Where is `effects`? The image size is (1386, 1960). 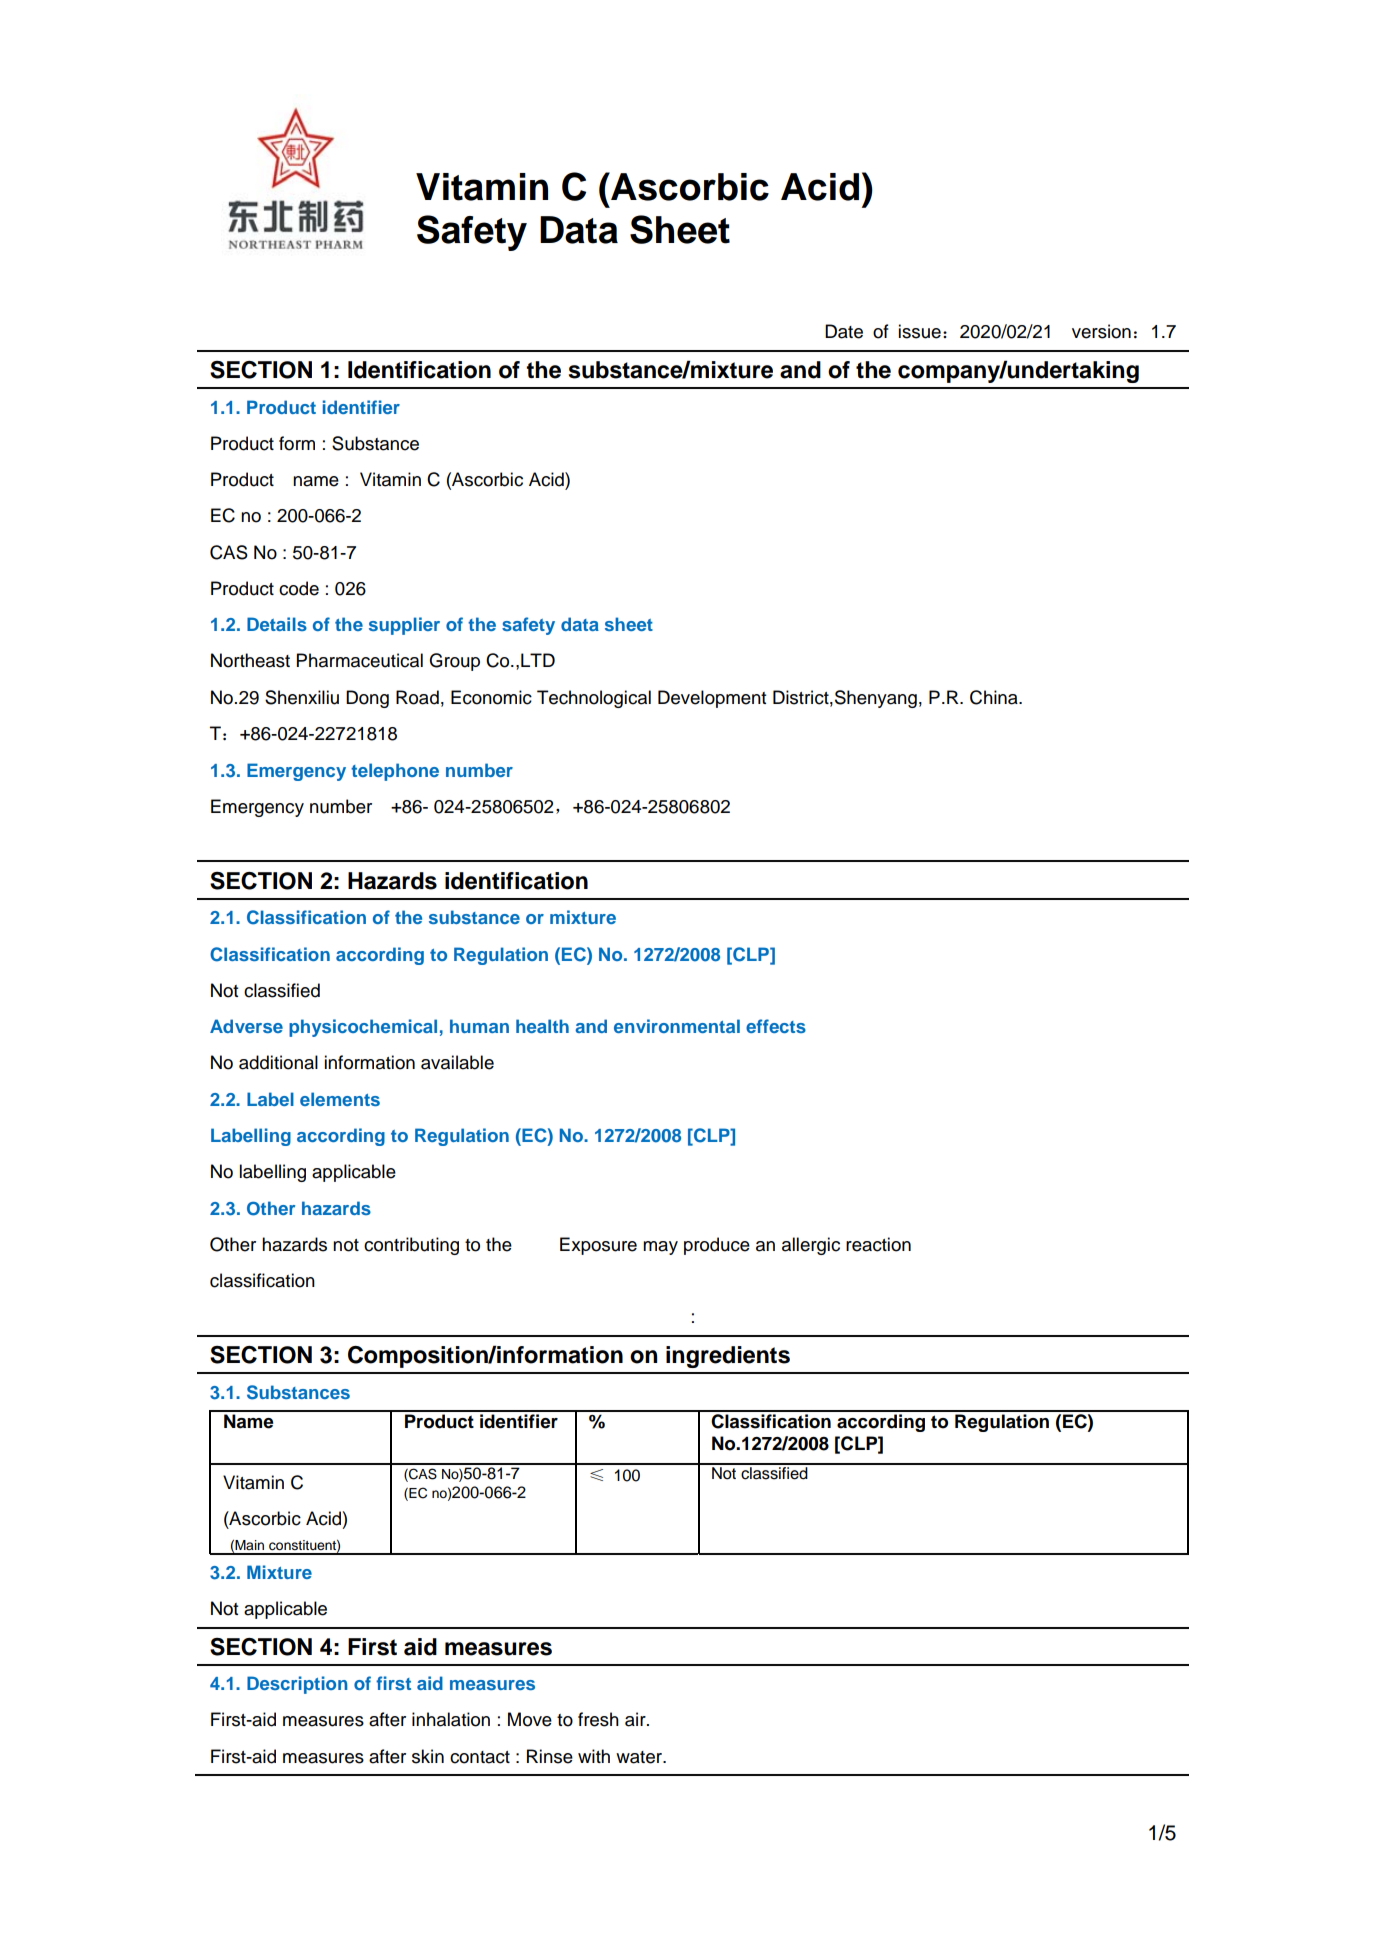 effects is located at coordinates (776, 1026).
